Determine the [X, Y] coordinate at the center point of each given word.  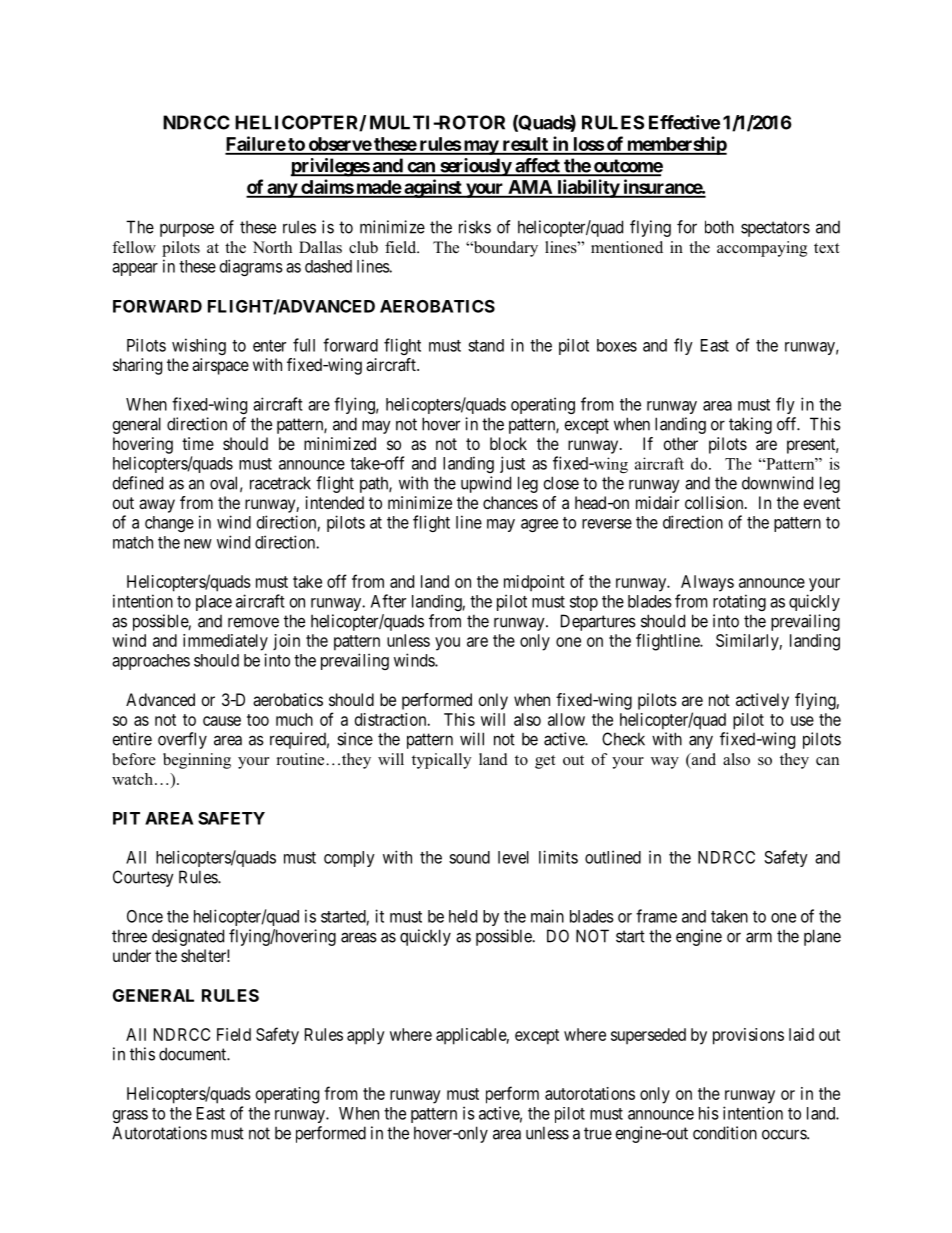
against [433, 188]
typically [441, 761]
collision [715, 502]
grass [130, 1116]
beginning [197, 761]
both [719, 227]
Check [623, 739]
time [198, 443]
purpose [187, 230]
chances [510, 502]
